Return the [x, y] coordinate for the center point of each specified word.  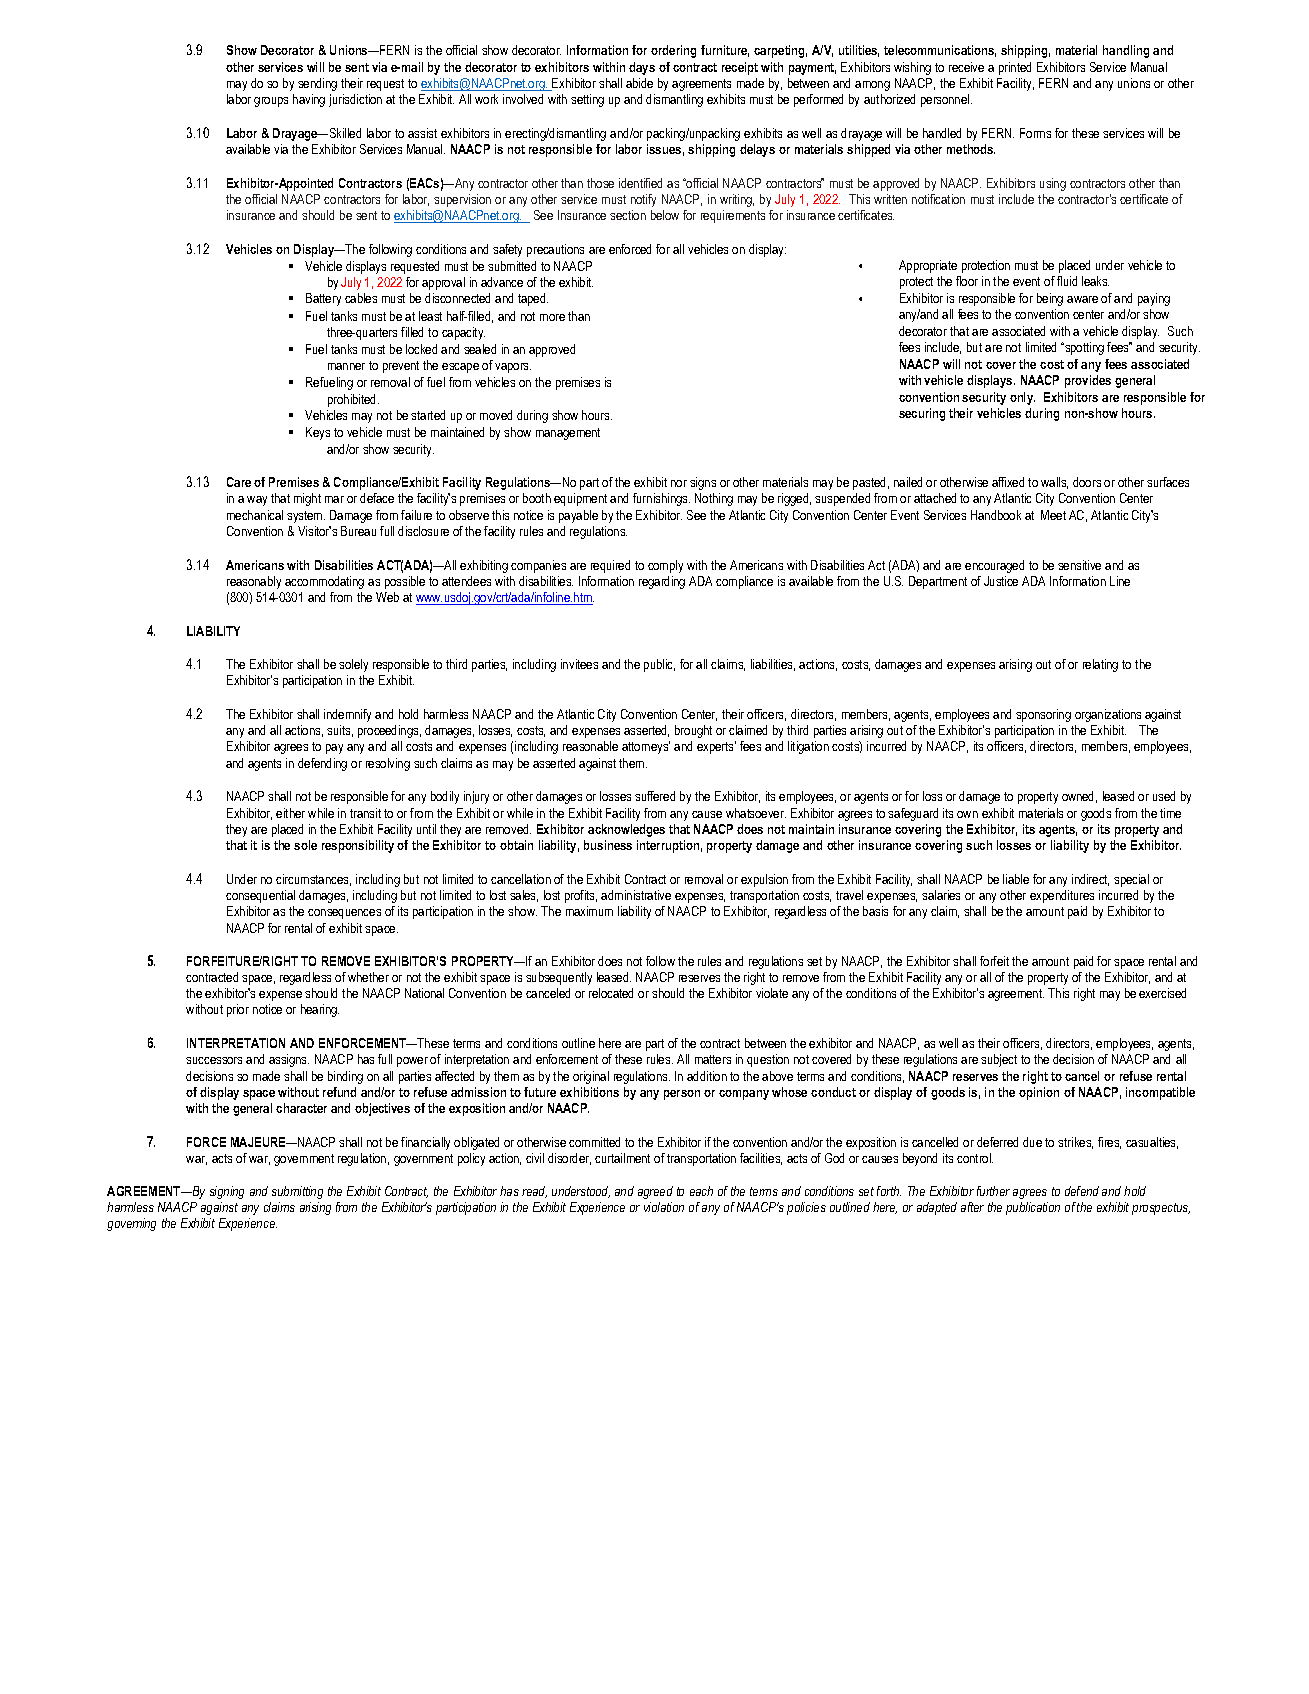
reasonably [254, 582]
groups [271, 102]
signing [227, 1192]
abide [639, 83]
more [552, 317]
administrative [636, 895]
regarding [662, 582]
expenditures [1062, 896]
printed [1015, 68]
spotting [1083, 348]
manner [346, 366]
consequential [260, 896]
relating [1100, 665]
